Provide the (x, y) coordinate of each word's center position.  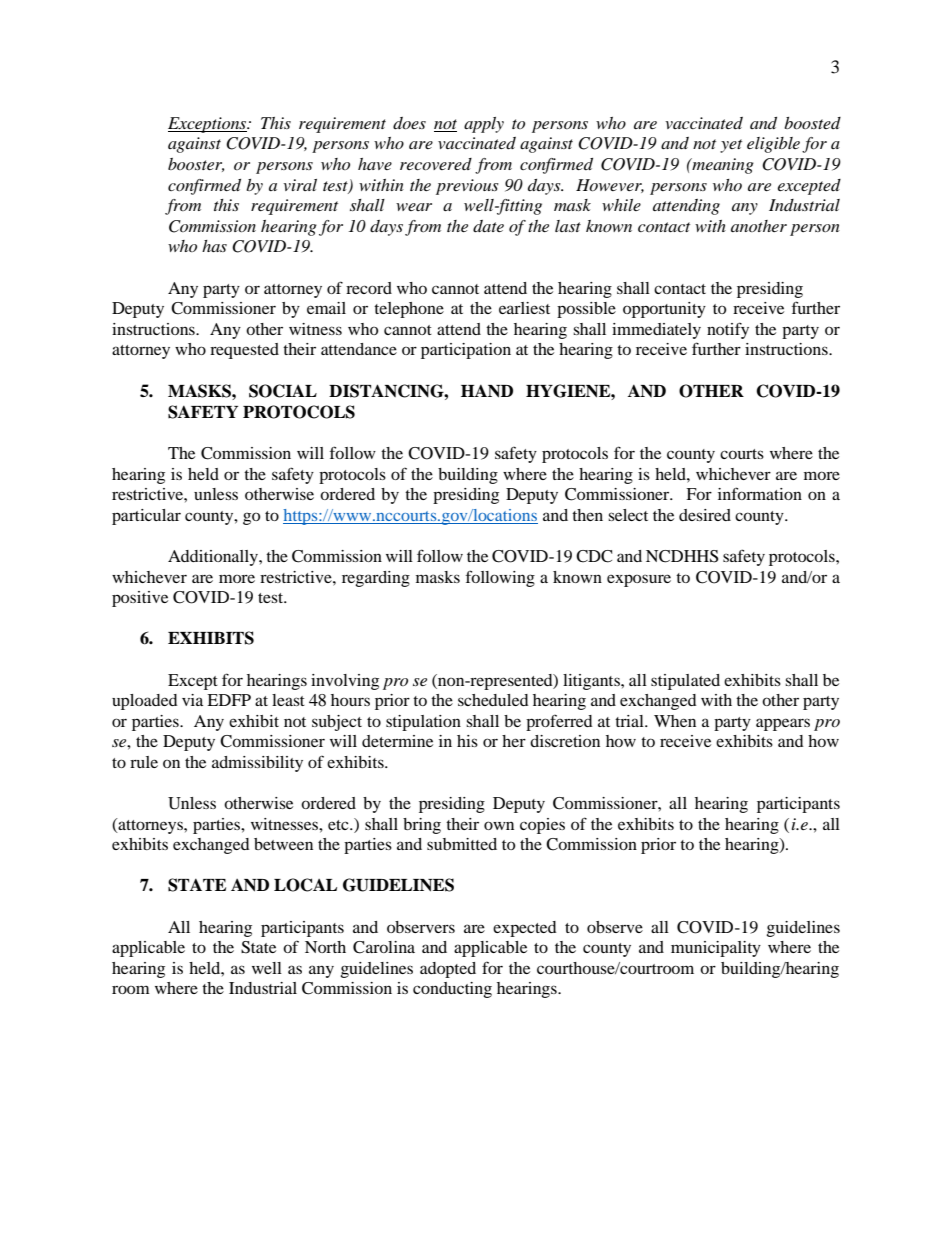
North (325, 947)
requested (244, 351)
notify (728, 330)
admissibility (257, 764)
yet (731, 146)
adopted (448, 970)
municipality (716, 949)
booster (196, 165)
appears (783, 724)
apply (484, 125)
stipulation (423, 723)
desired (705, 515)
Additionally (214, 558)
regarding (376, 579)
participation (466, 351)
